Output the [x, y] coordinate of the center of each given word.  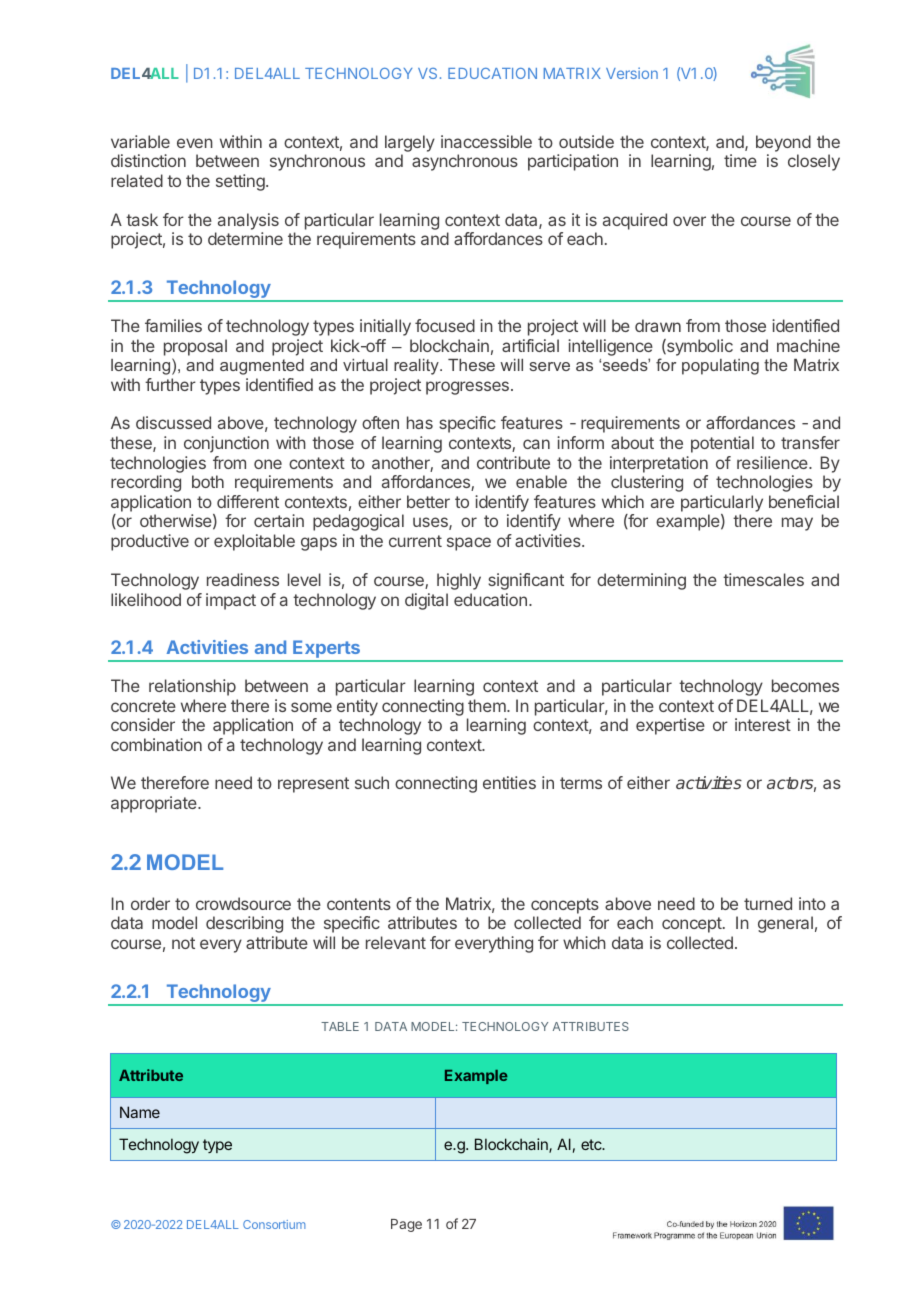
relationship [192, 687]
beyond [783, 145]
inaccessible [486, 141]
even [195, 143]
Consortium [274, 1224]
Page [406, 1225]
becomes [805, 685]
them [488, 705]
